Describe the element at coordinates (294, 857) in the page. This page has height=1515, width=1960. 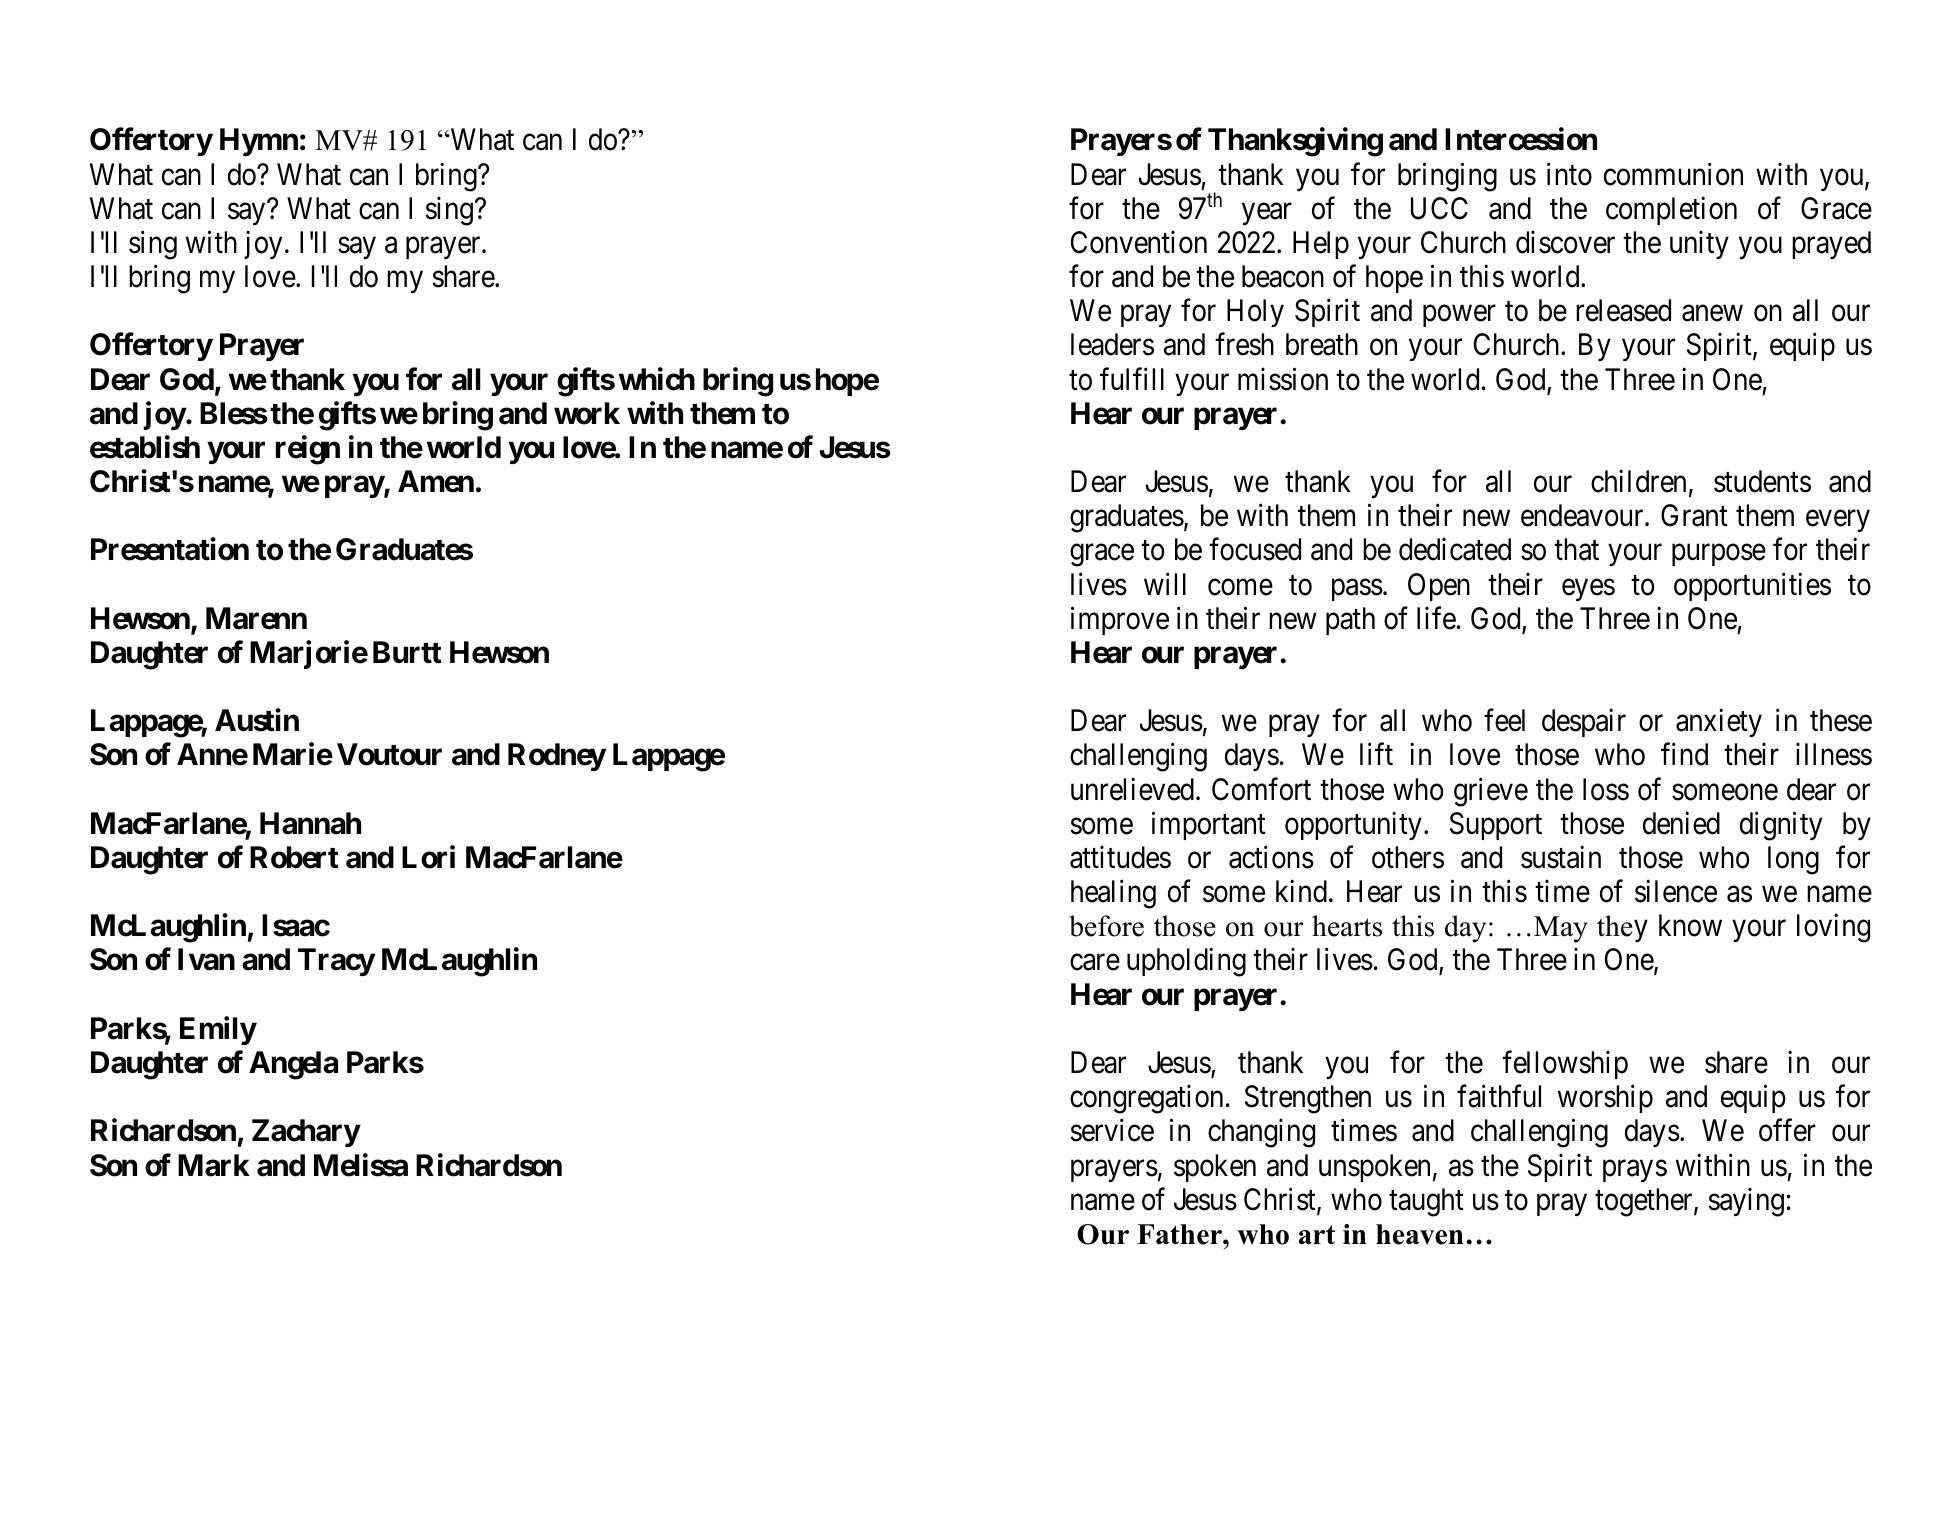
I see `Robert` at that location.
